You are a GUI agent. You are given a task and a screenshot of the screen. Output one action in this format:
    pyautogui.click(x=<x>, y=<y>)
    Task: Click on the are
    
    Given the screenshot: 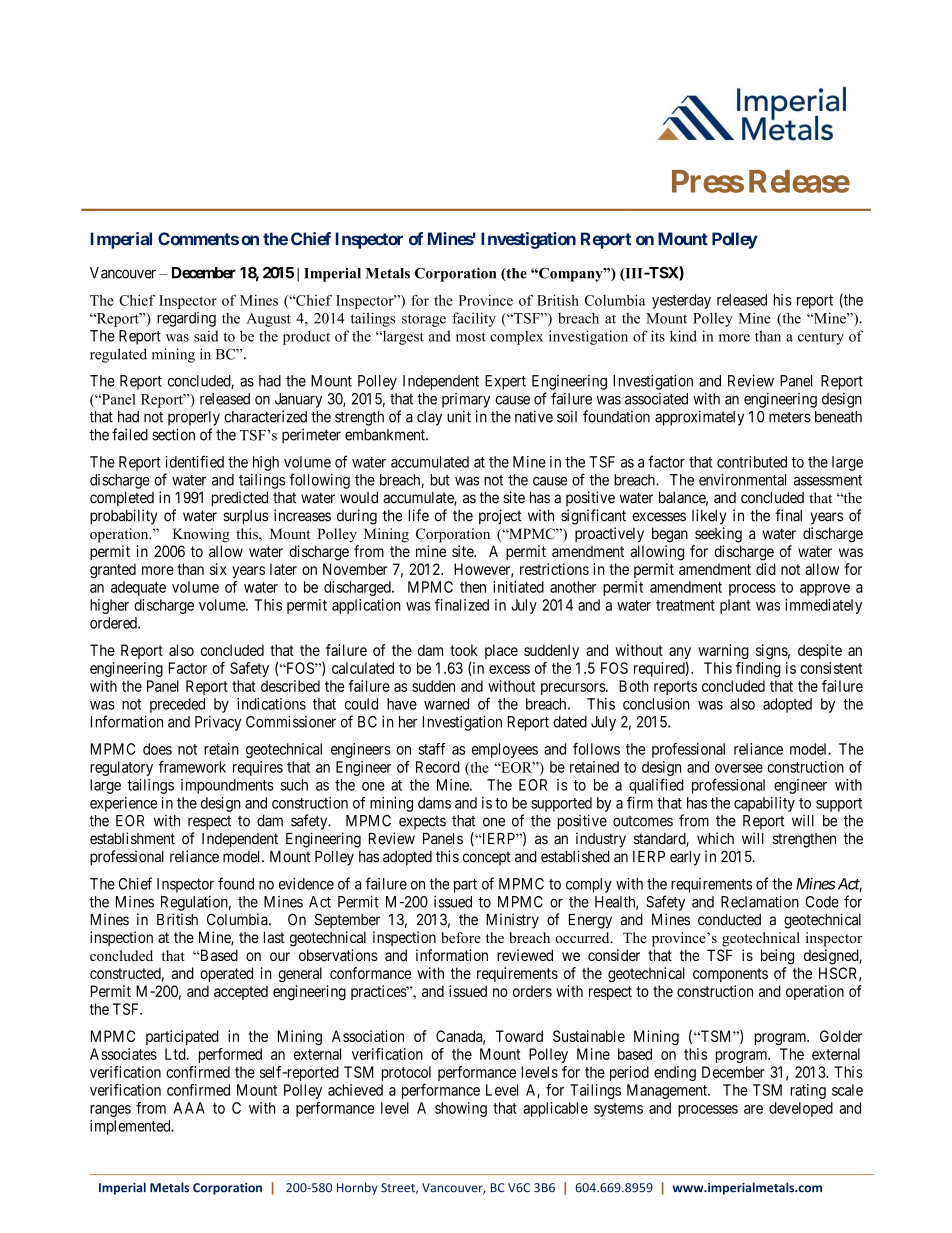 What is the action you would take?
    pyautogui.click(x=753, y=1109)
